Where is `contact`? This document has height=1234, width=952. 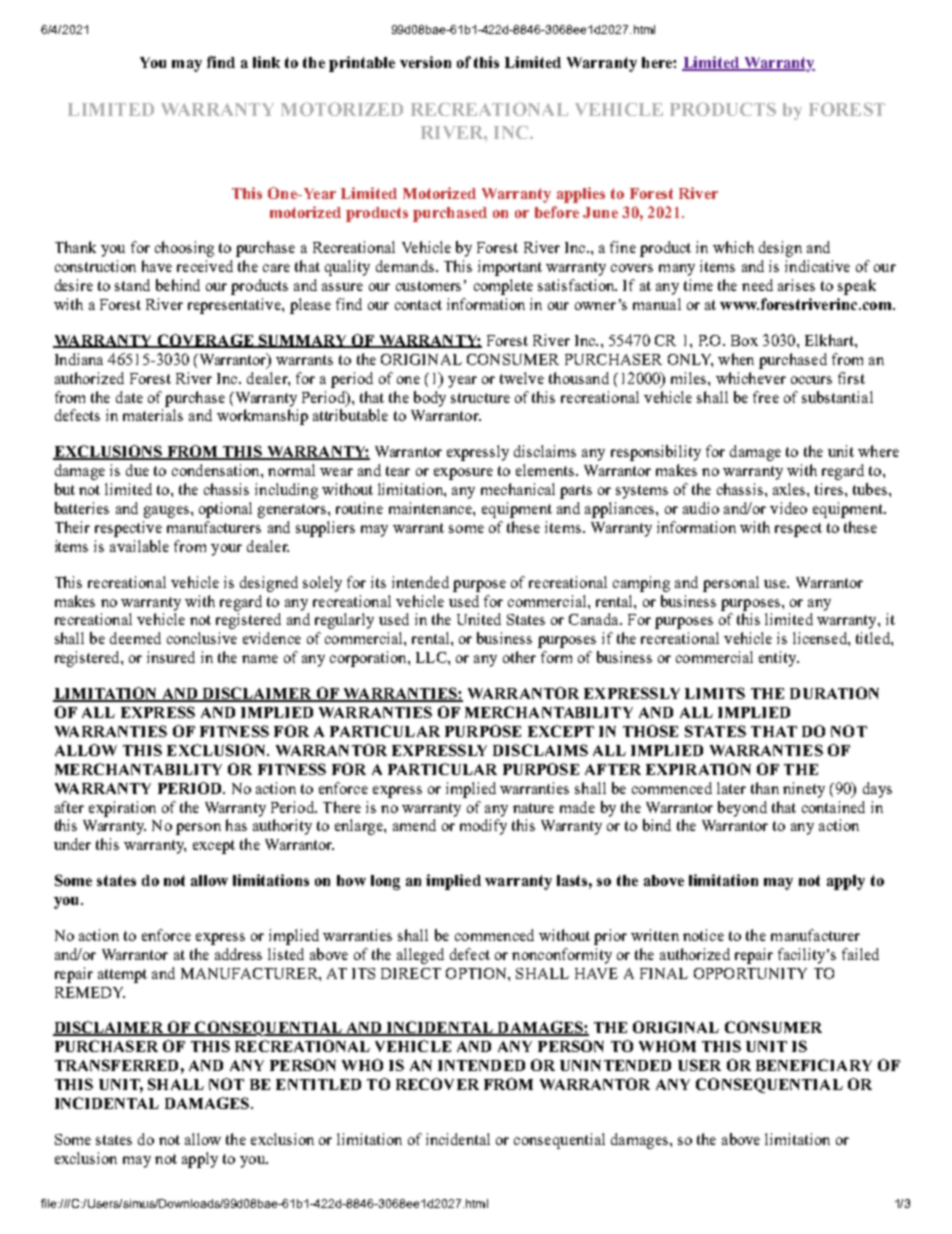
contact is located at coordinates (418, 305).
